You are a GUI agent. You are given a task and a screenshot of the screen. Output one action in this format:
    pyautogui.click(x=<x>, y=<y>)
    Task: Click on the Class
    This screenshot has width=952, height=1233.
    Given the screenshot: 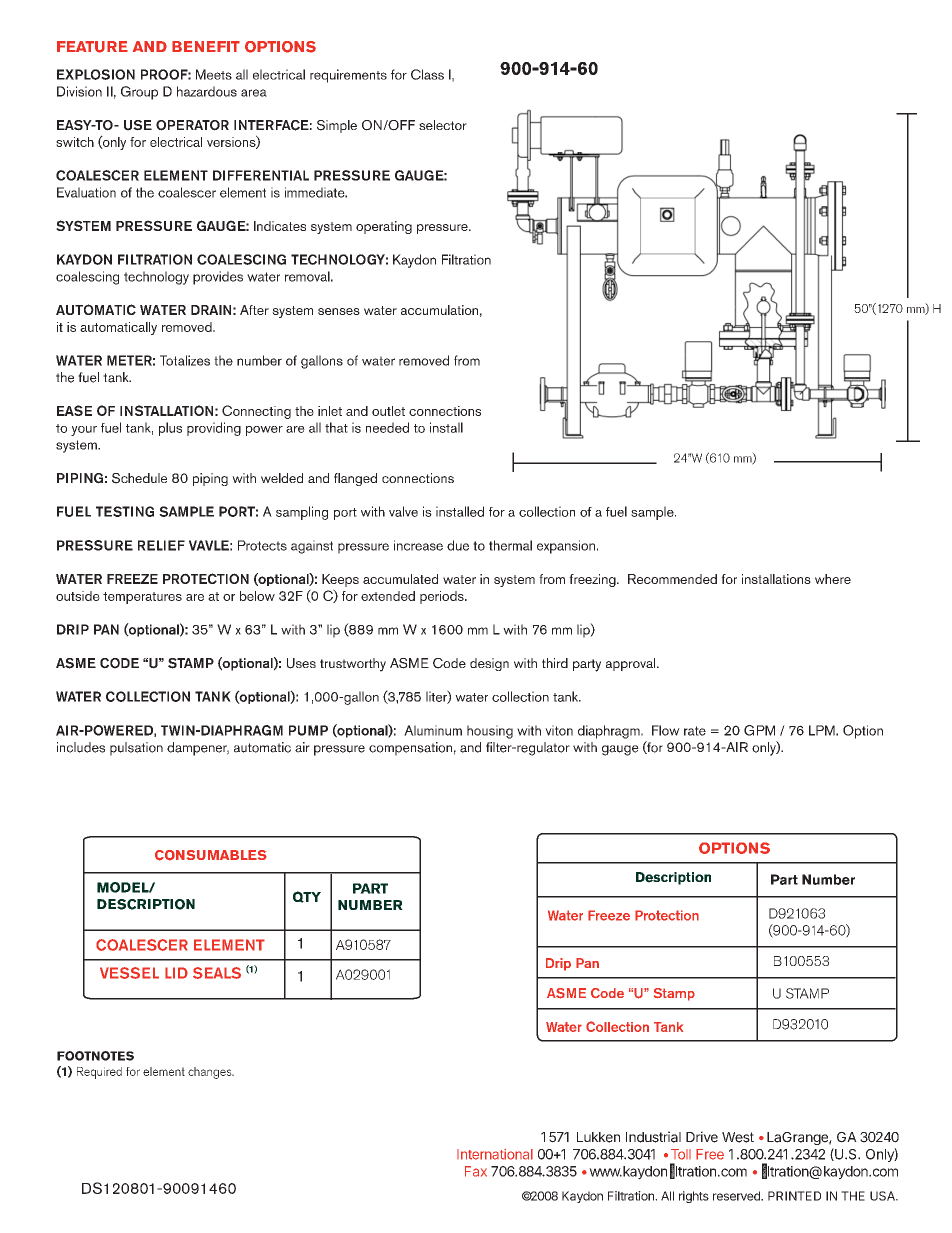 What is the action you would take?
    pyautogui.click(x=427, y=74)
